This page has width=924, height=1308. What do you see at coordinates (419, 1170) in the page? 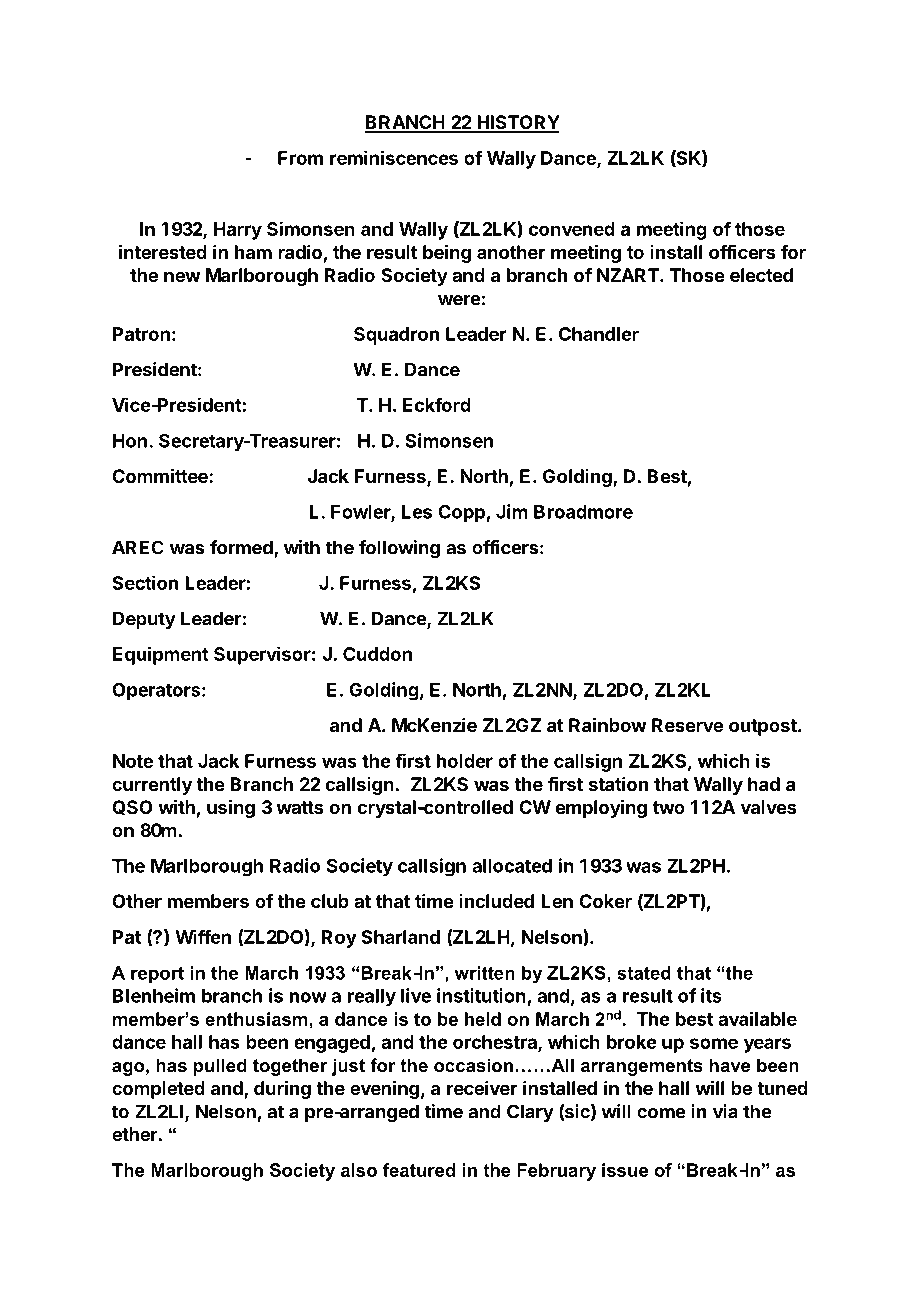
I see `featured` at bounding box center [419, 1170].
